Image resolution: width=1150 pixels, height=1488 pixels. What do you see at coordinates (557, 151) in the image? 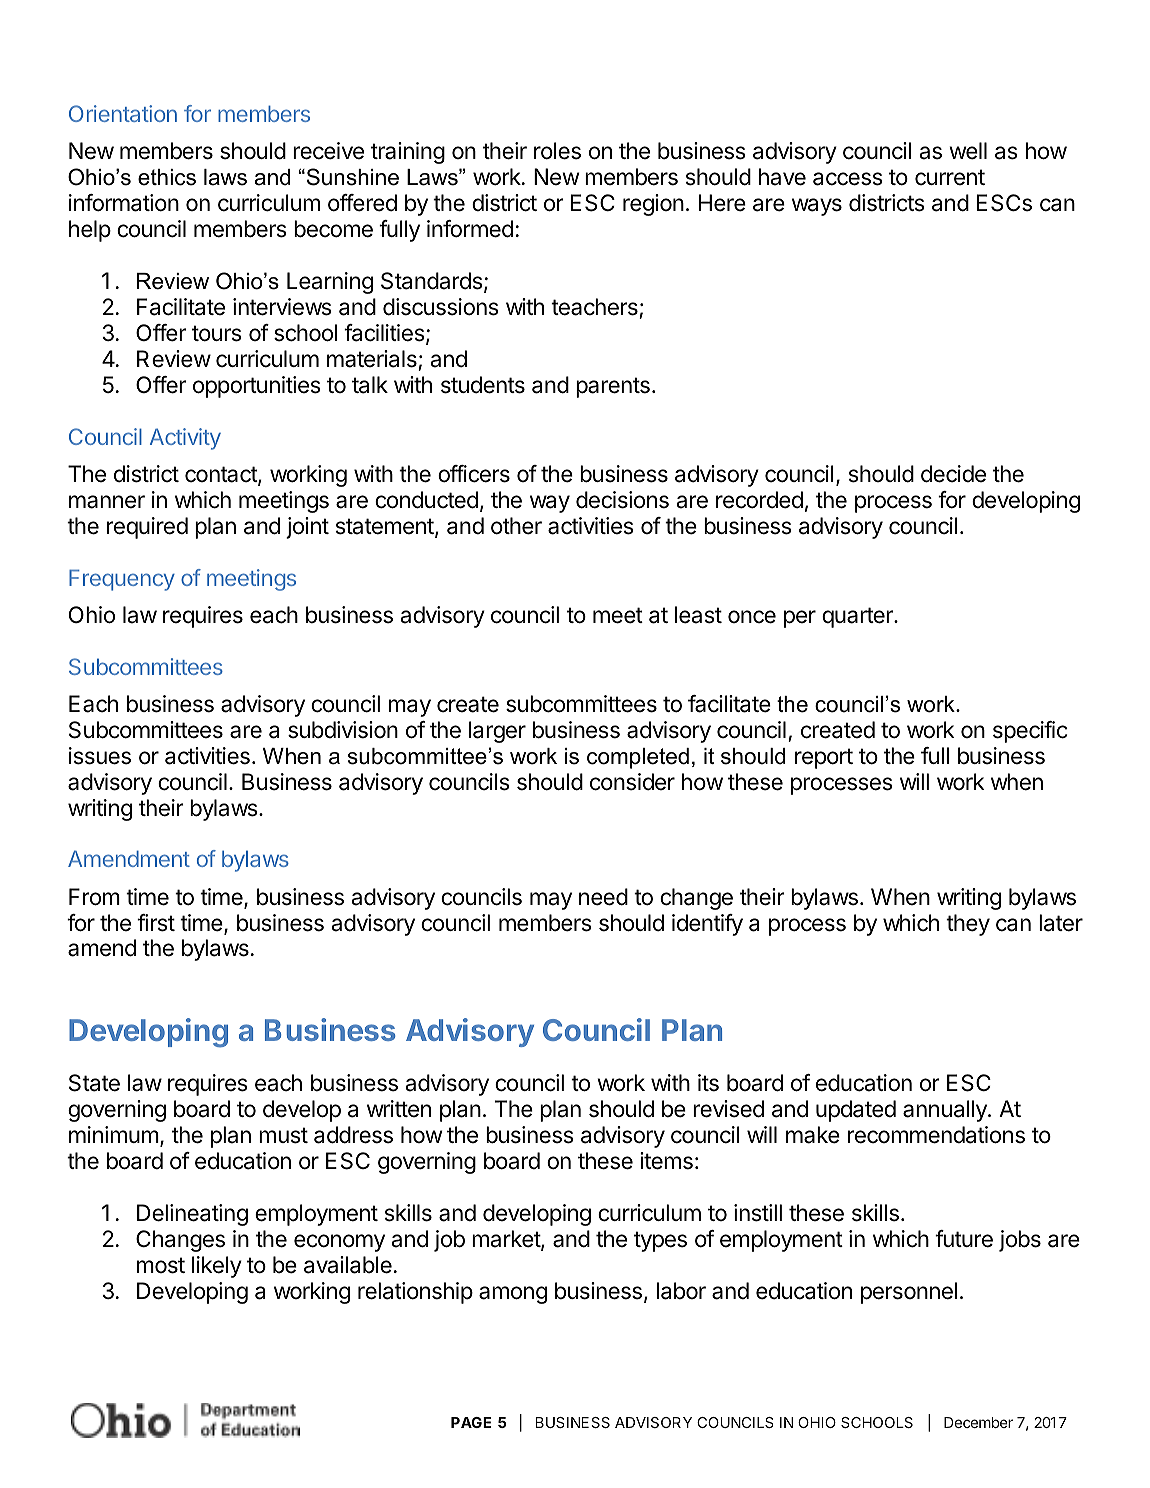
I see `roles` at bounding box center [557, 151].
